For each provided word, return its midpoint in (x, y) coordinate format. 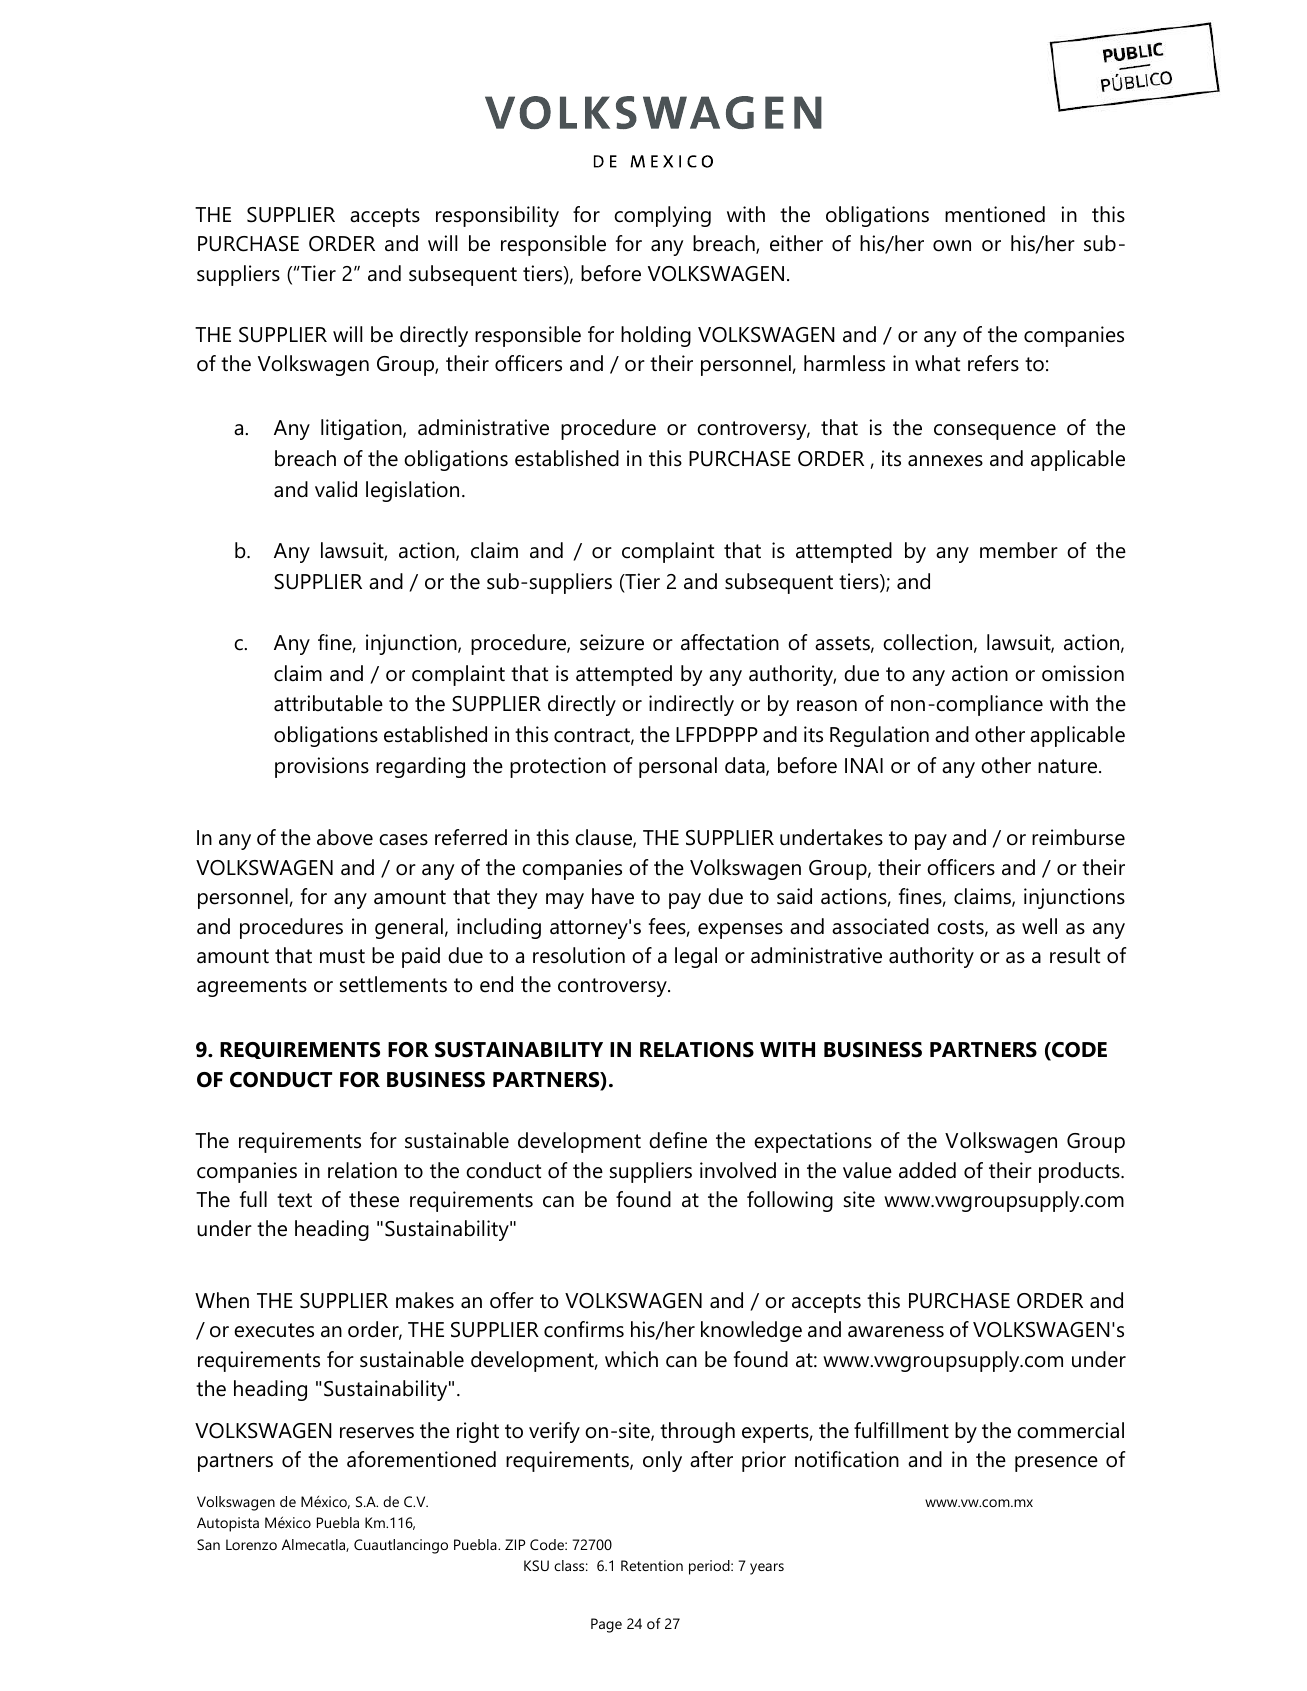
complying (662, 216)
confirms (584, 1329)
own (952, 246)
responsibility (497, 216)
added (927, 1170)
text (294, 1200)
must (342, 956)
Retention (652, 1565)
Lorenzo (251, 1544)
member (1019, 550)
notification (847, 1459)
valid (336, 489)
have (613, 896)
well (1039, 926)
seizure (612, 642)
